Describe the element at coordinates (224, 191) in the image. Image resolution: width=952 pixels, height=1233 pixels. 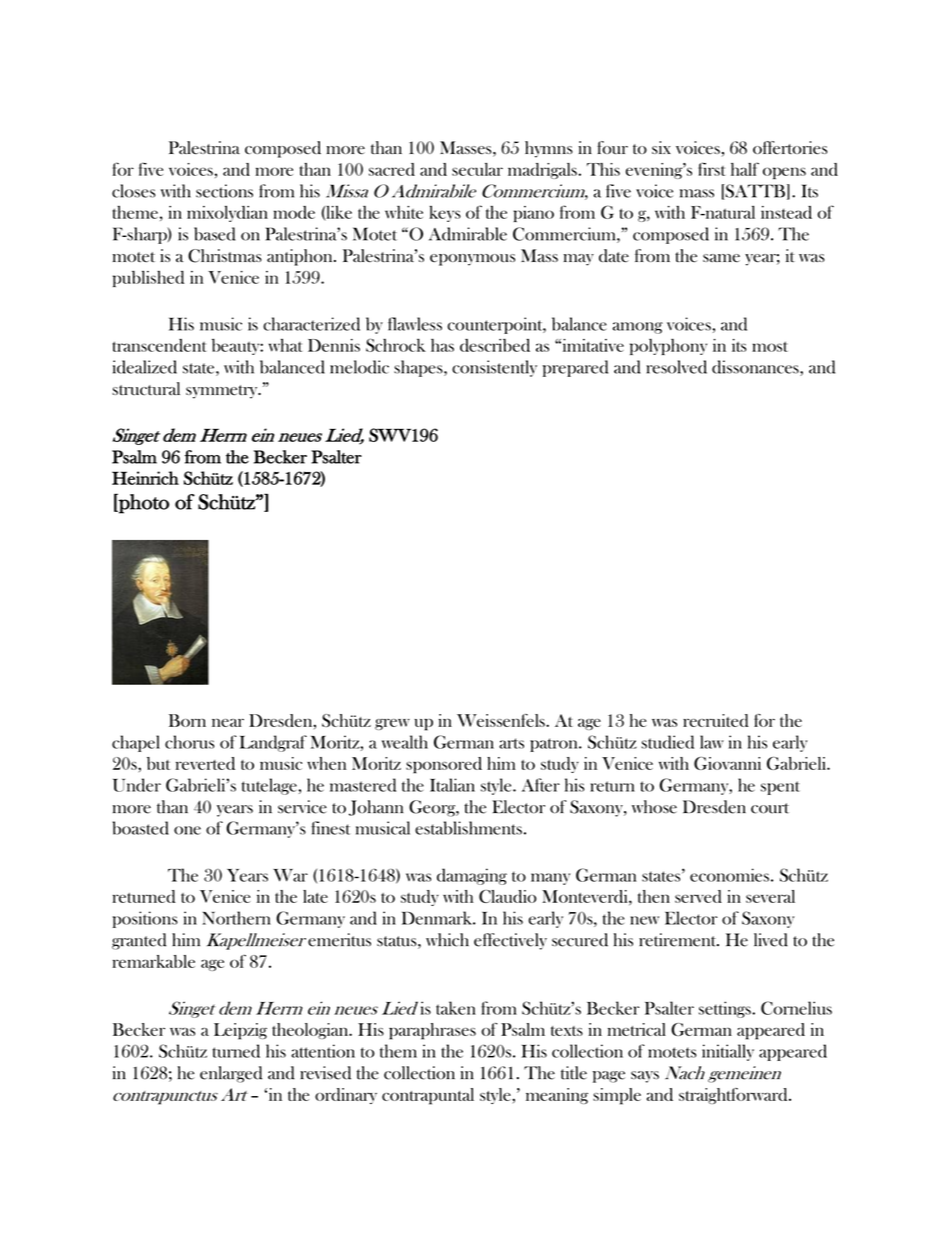
I see `sections` at that location.
